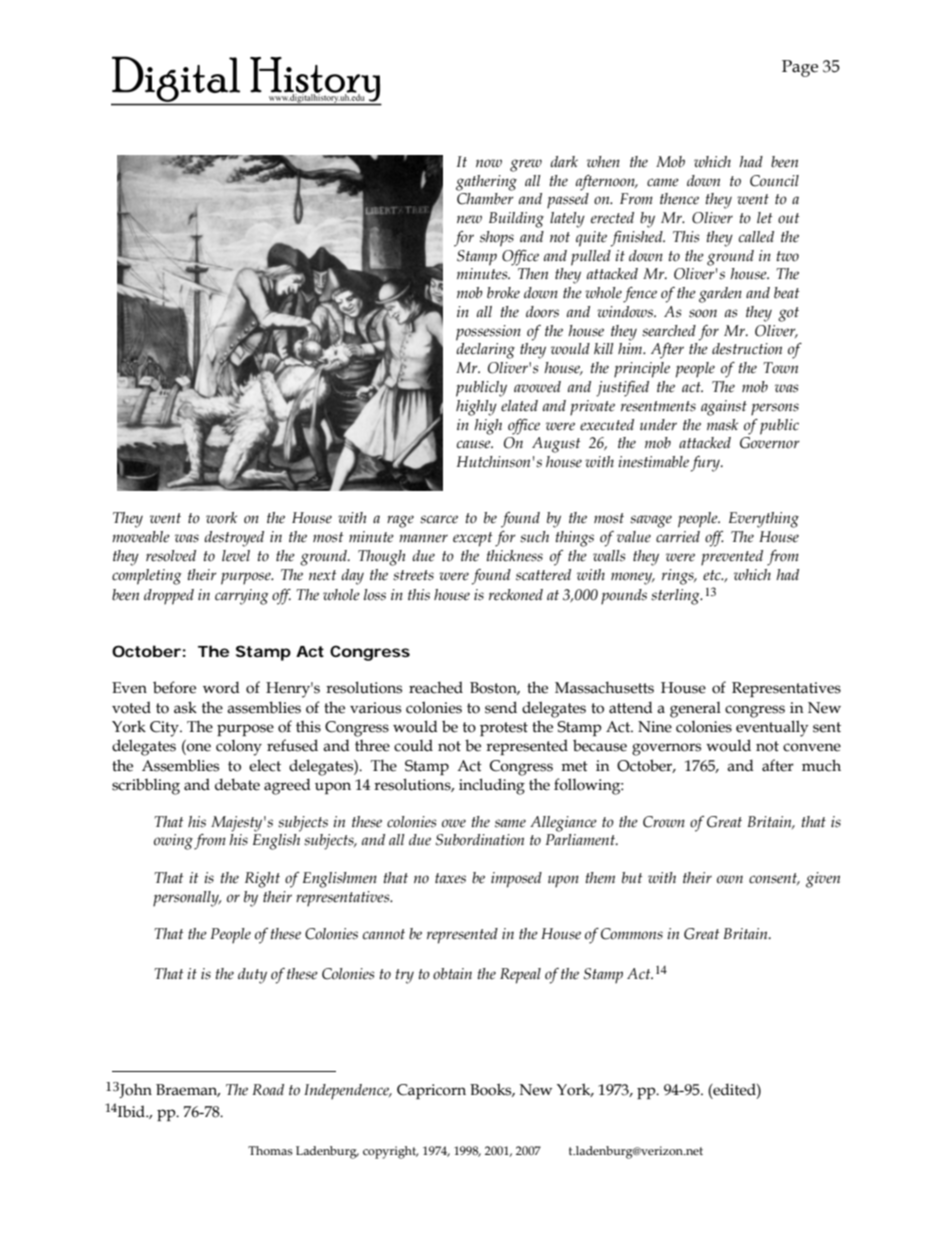 The image size is (952, 1233). Describe the element at coordinates (812, 747) in the document. I see `convene` at that location.
